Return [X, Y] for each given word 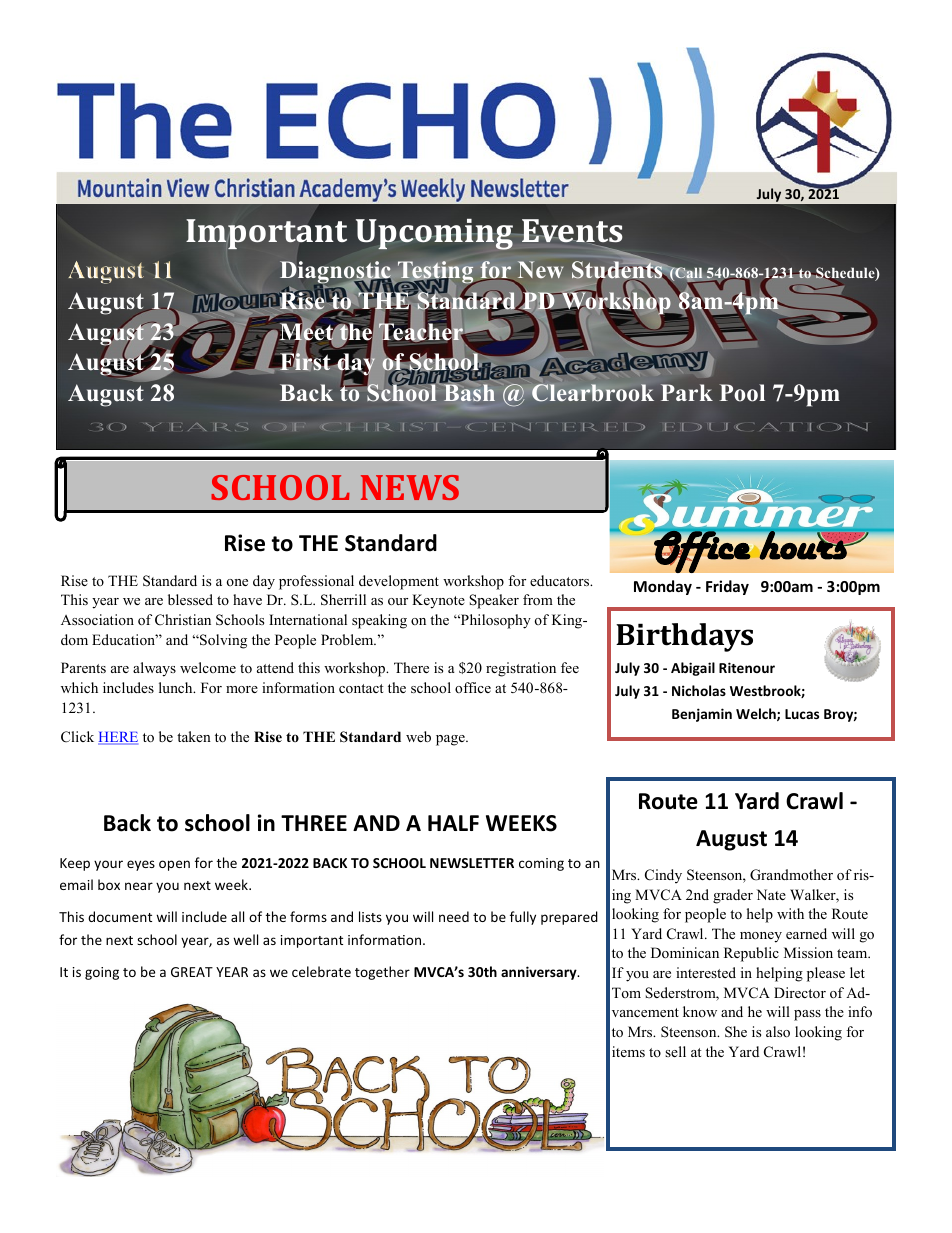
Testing [436, 273]
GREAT [192, 972]
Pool [742, 393]
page [451, 740]
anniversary [540, 973]
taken [194, 736]
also [778, 1031]
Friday [727, 587]
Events [571, 232]
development [399, 582]
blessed [190, 599]
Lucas [802, 714]
